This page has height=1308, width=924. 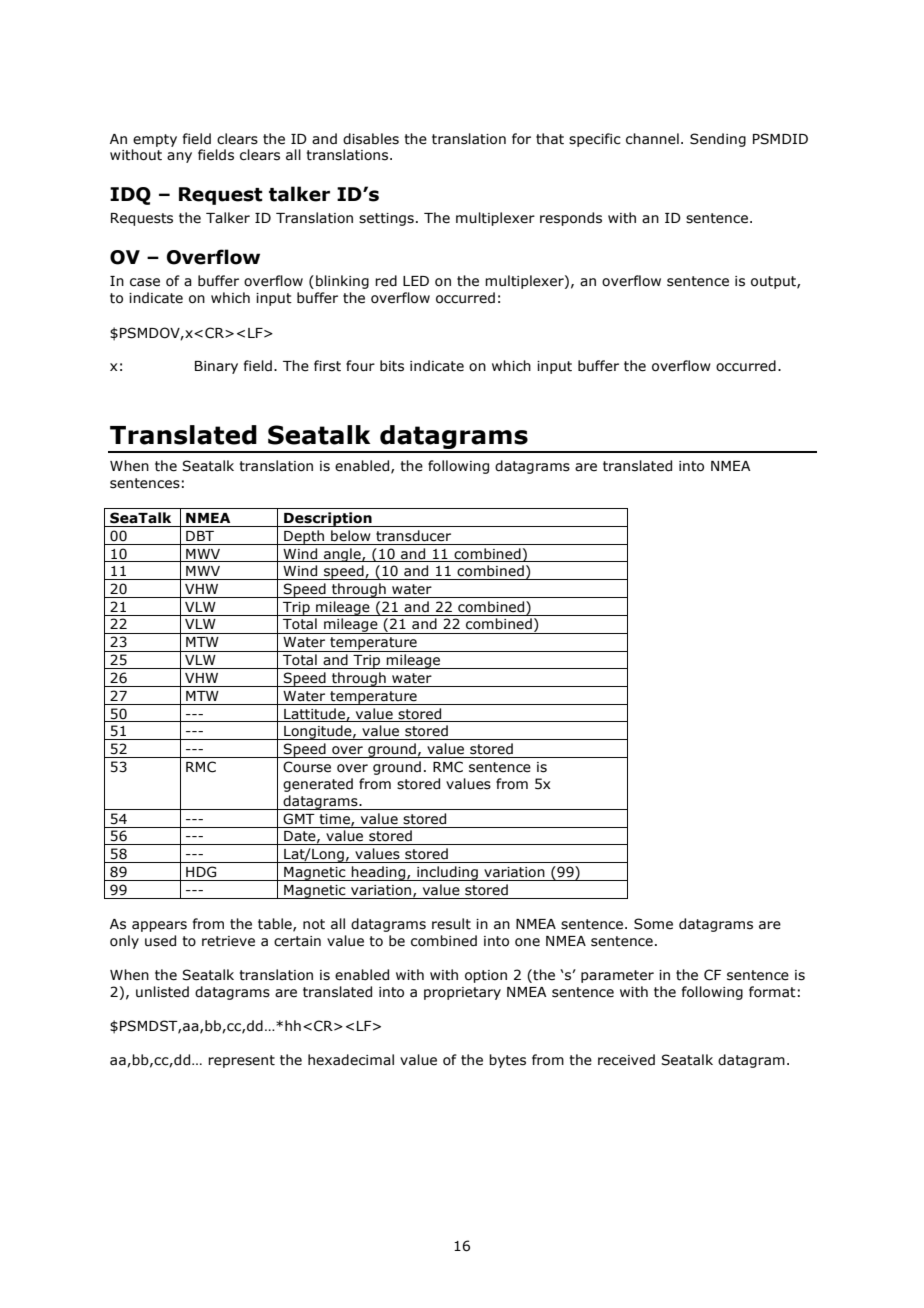 What do you see at coordinates (241, 1061) in the page?
I see `represent` at bounding box center [241, 1061].
